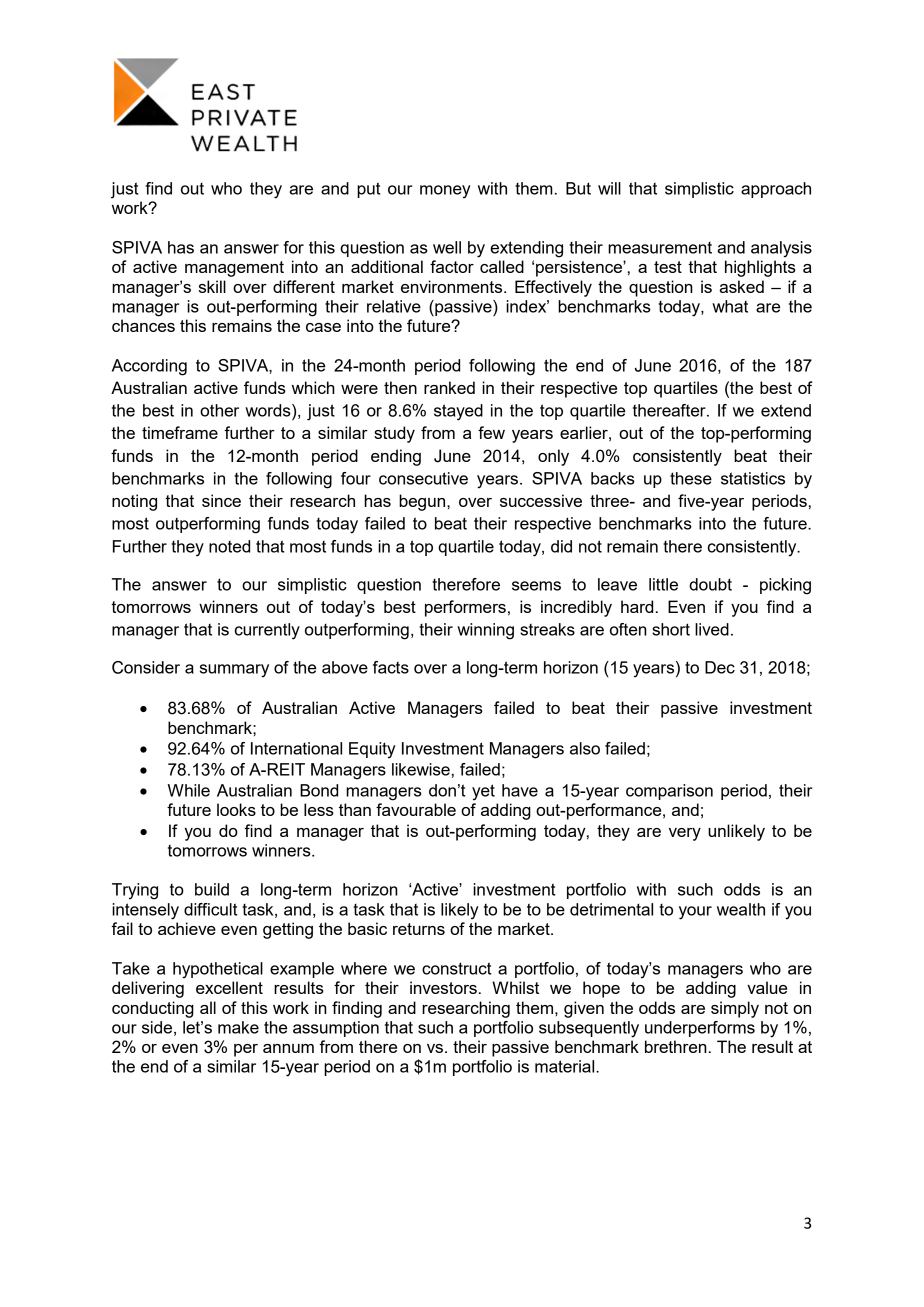 The width and height of the screenshot is (924, 1307). What do you see at coordinates (212, 889) in the screenshot?
I see `build` at bounding box center [212, 889].
